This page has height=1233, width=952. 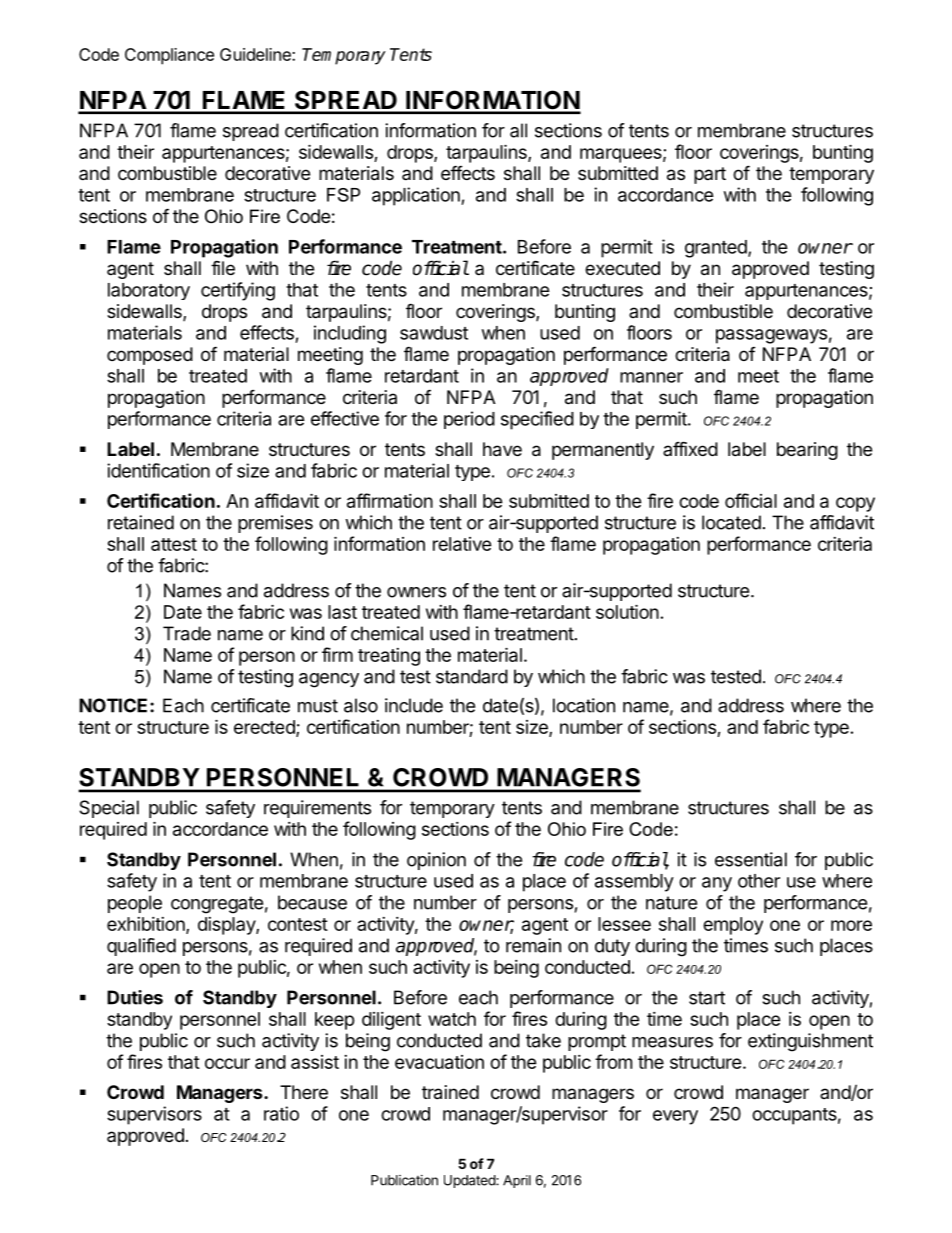 What do you see at coordinates (417, 196) in the page?
I see `application` at bounding box center [417, 196].
